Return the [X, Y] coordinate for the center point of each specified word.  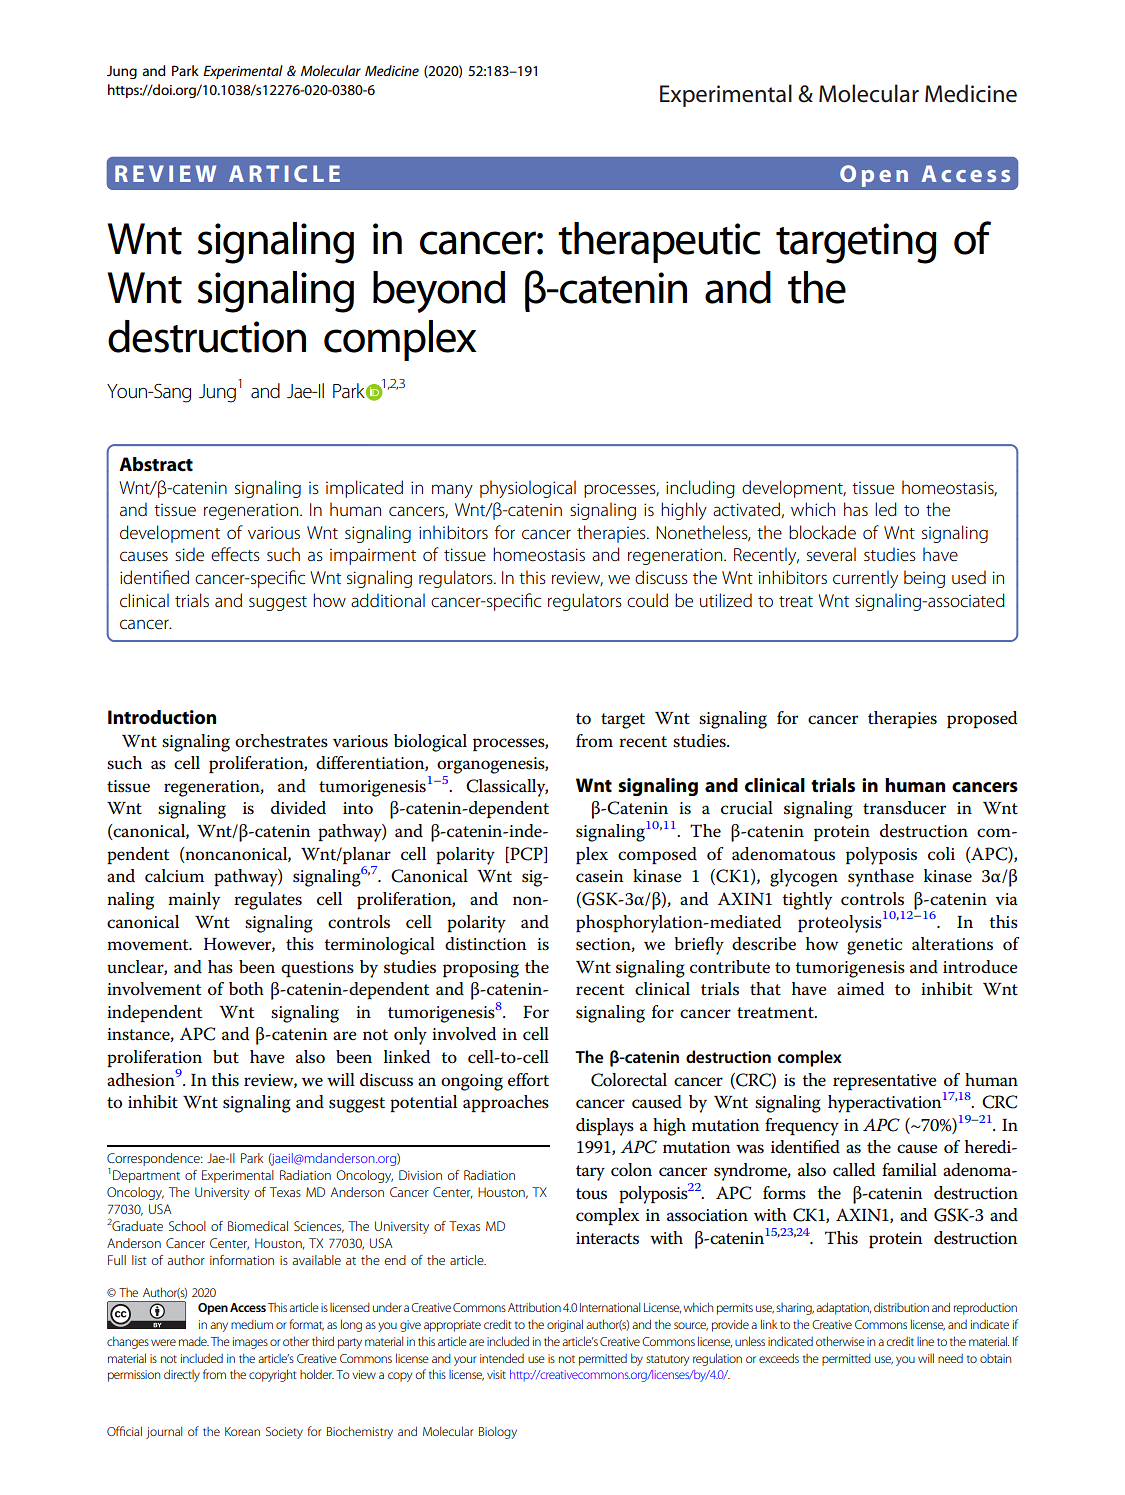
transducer [904, 808]
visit [496, 1374]
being [924, 579]
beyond [439, 292]
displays [605, 1127]
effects [235, 554]
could [647, 600]
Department [146, 1176]
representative [885, 1082]
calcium [174, 876]
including [700, 489]
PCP [526, 855]
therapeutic [659, 242]
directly [182, 1375]
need [950, 1358]
